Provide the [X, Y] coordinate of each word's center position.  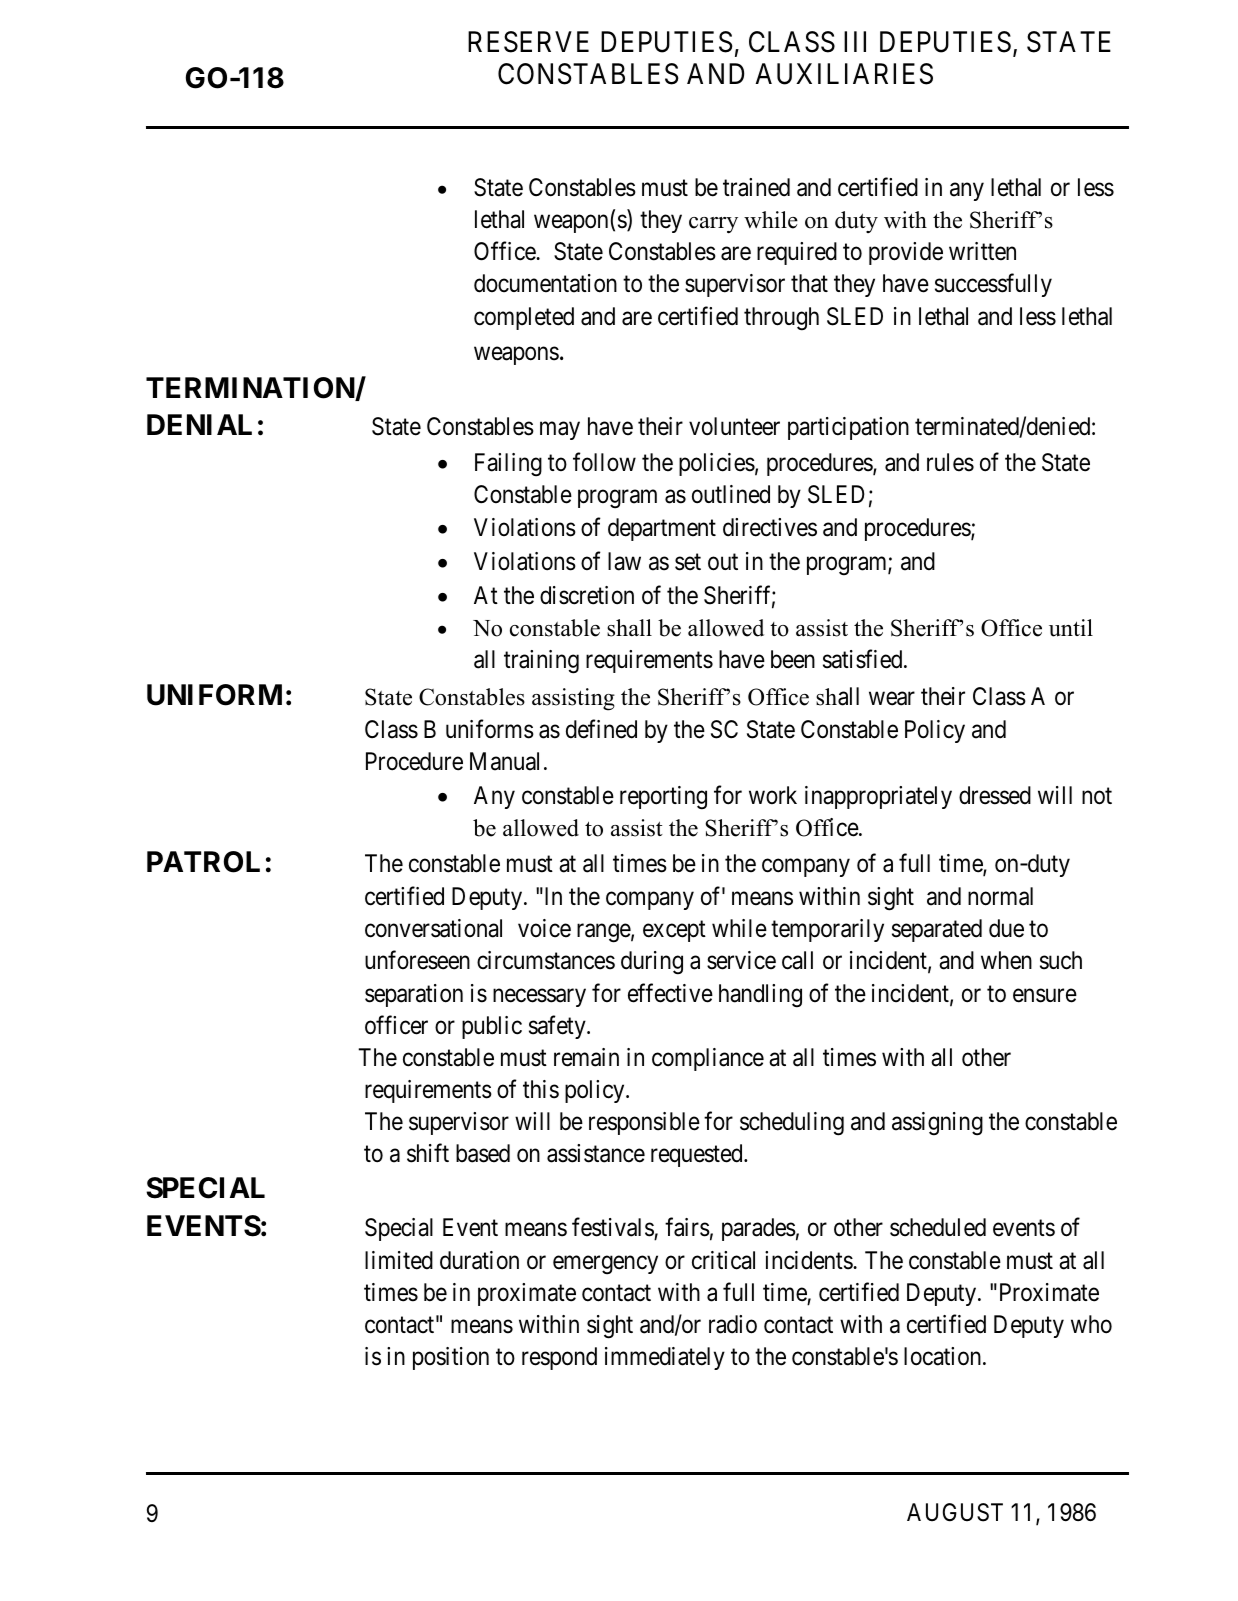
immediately [665, 1358]
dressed [995, 795]
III [855, 41]
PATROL [203, 862]
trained [756, 187]
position [451, 1358]
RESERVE [528, 42]
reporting [663, 798]
